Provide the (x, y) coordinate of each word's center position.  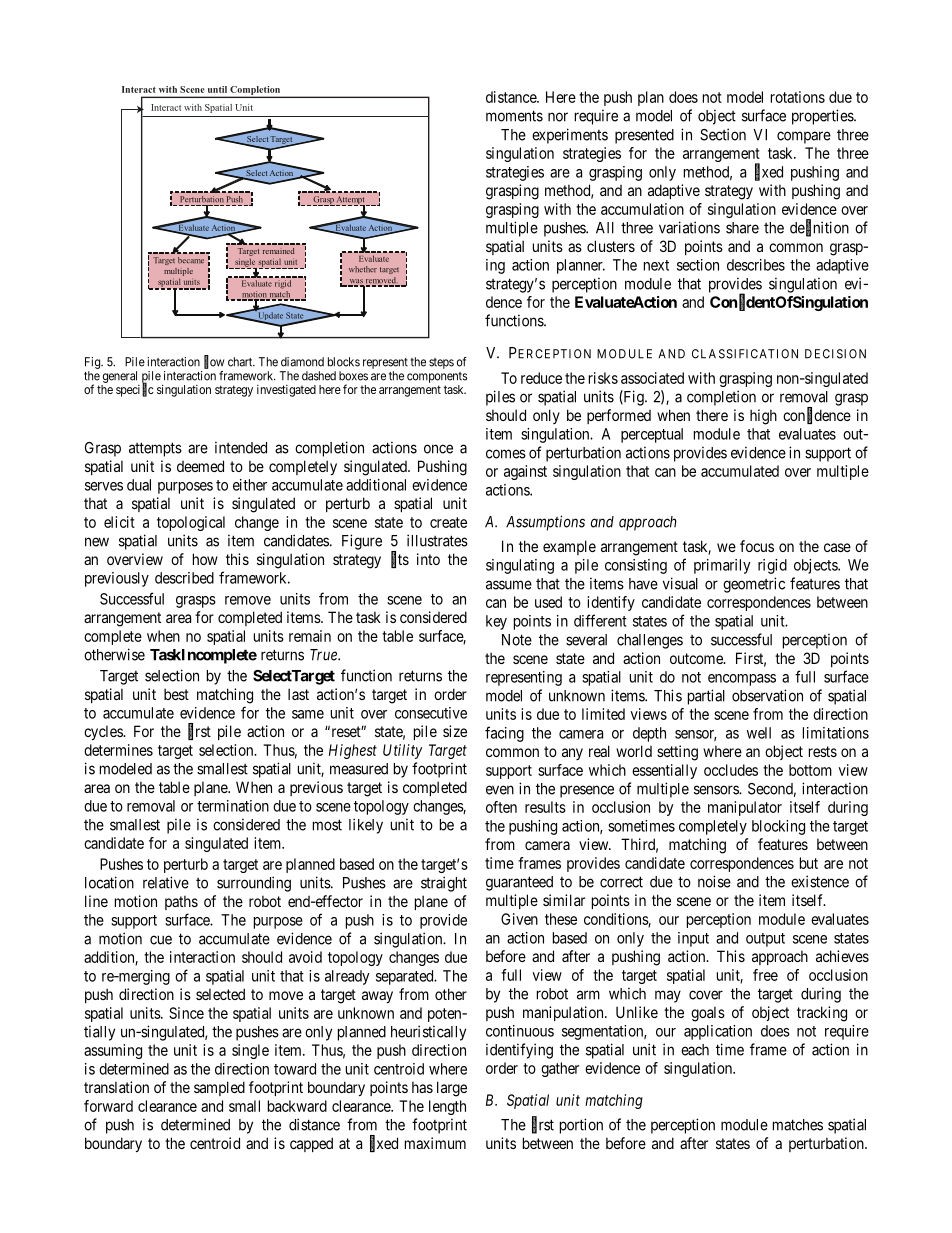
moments (514, 116)
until (217, 89)
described (184, 578)
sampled (219, 1088)
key (496, 622)
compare (804, 137)
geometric (754, 585)
